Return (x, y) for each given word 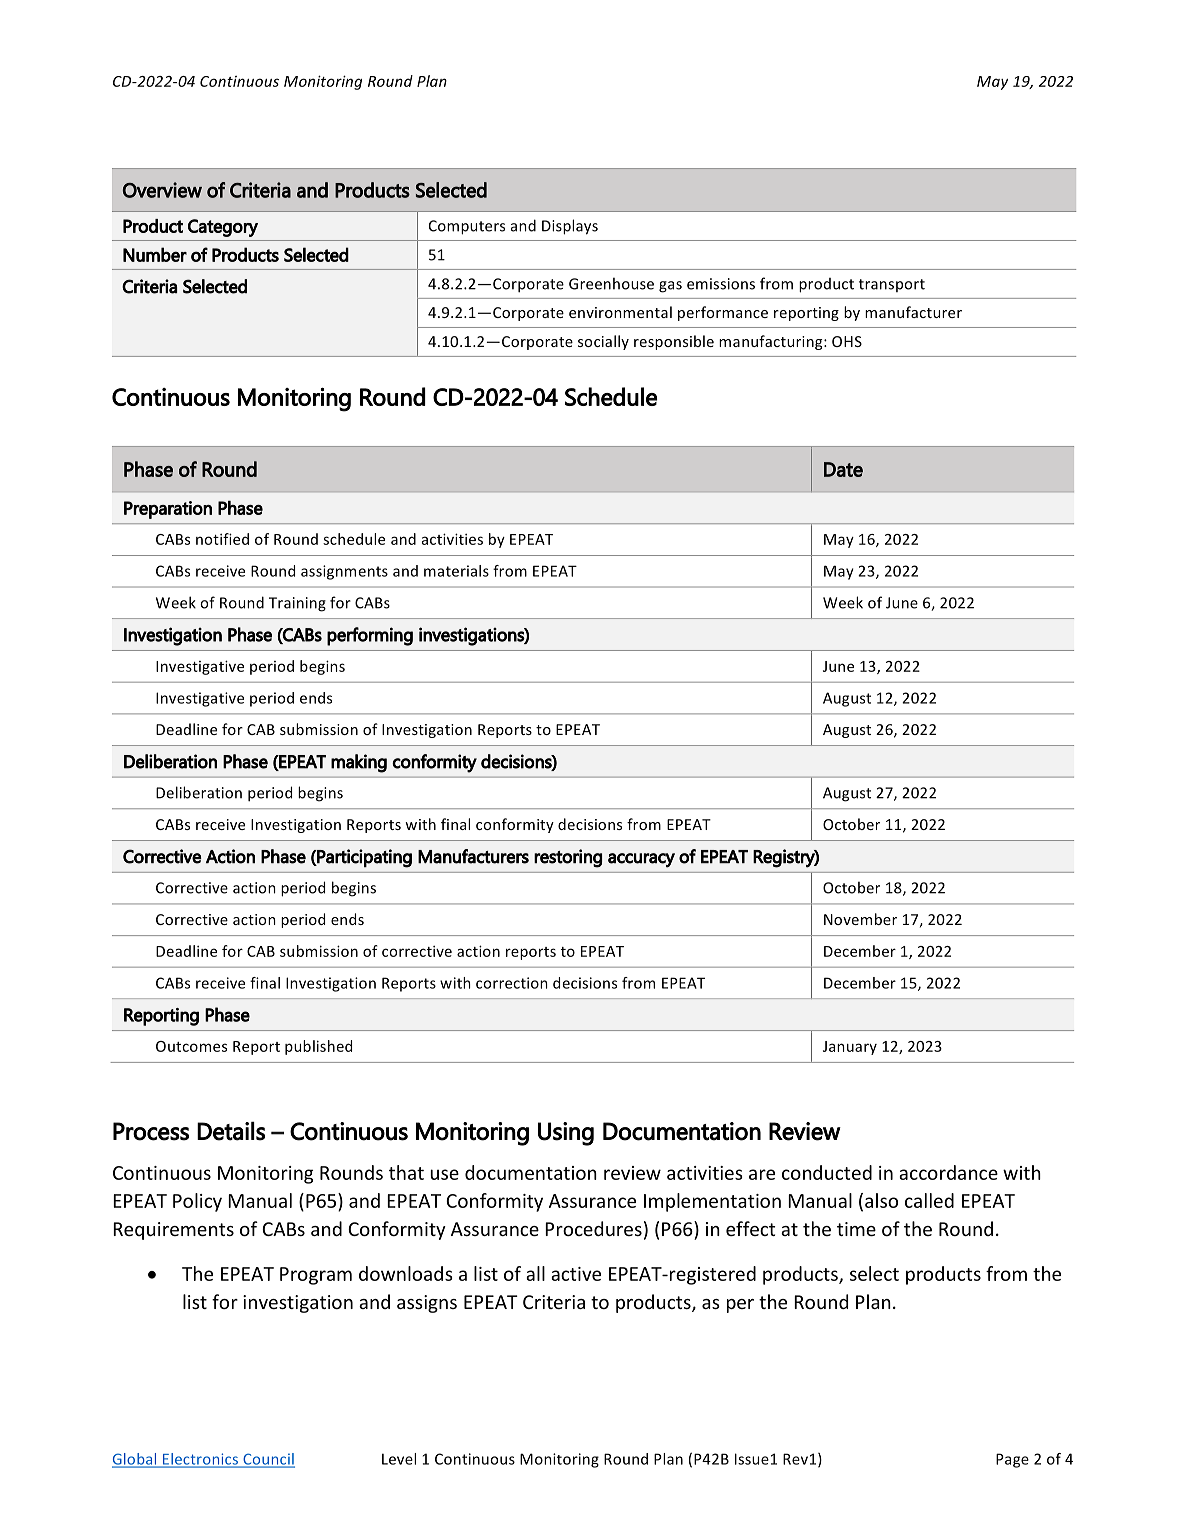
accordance (948, 1172)
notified (222, 539)
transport (892, 285)
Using (566, 1134)
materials (456, 571)
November (860, 919)
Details (231, 1131)
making (359, 763)
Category (223, 228)
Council (268, 1460)
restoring (568, 858)
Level (399, 1459)
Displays (570, 227)
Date (843, 469)
